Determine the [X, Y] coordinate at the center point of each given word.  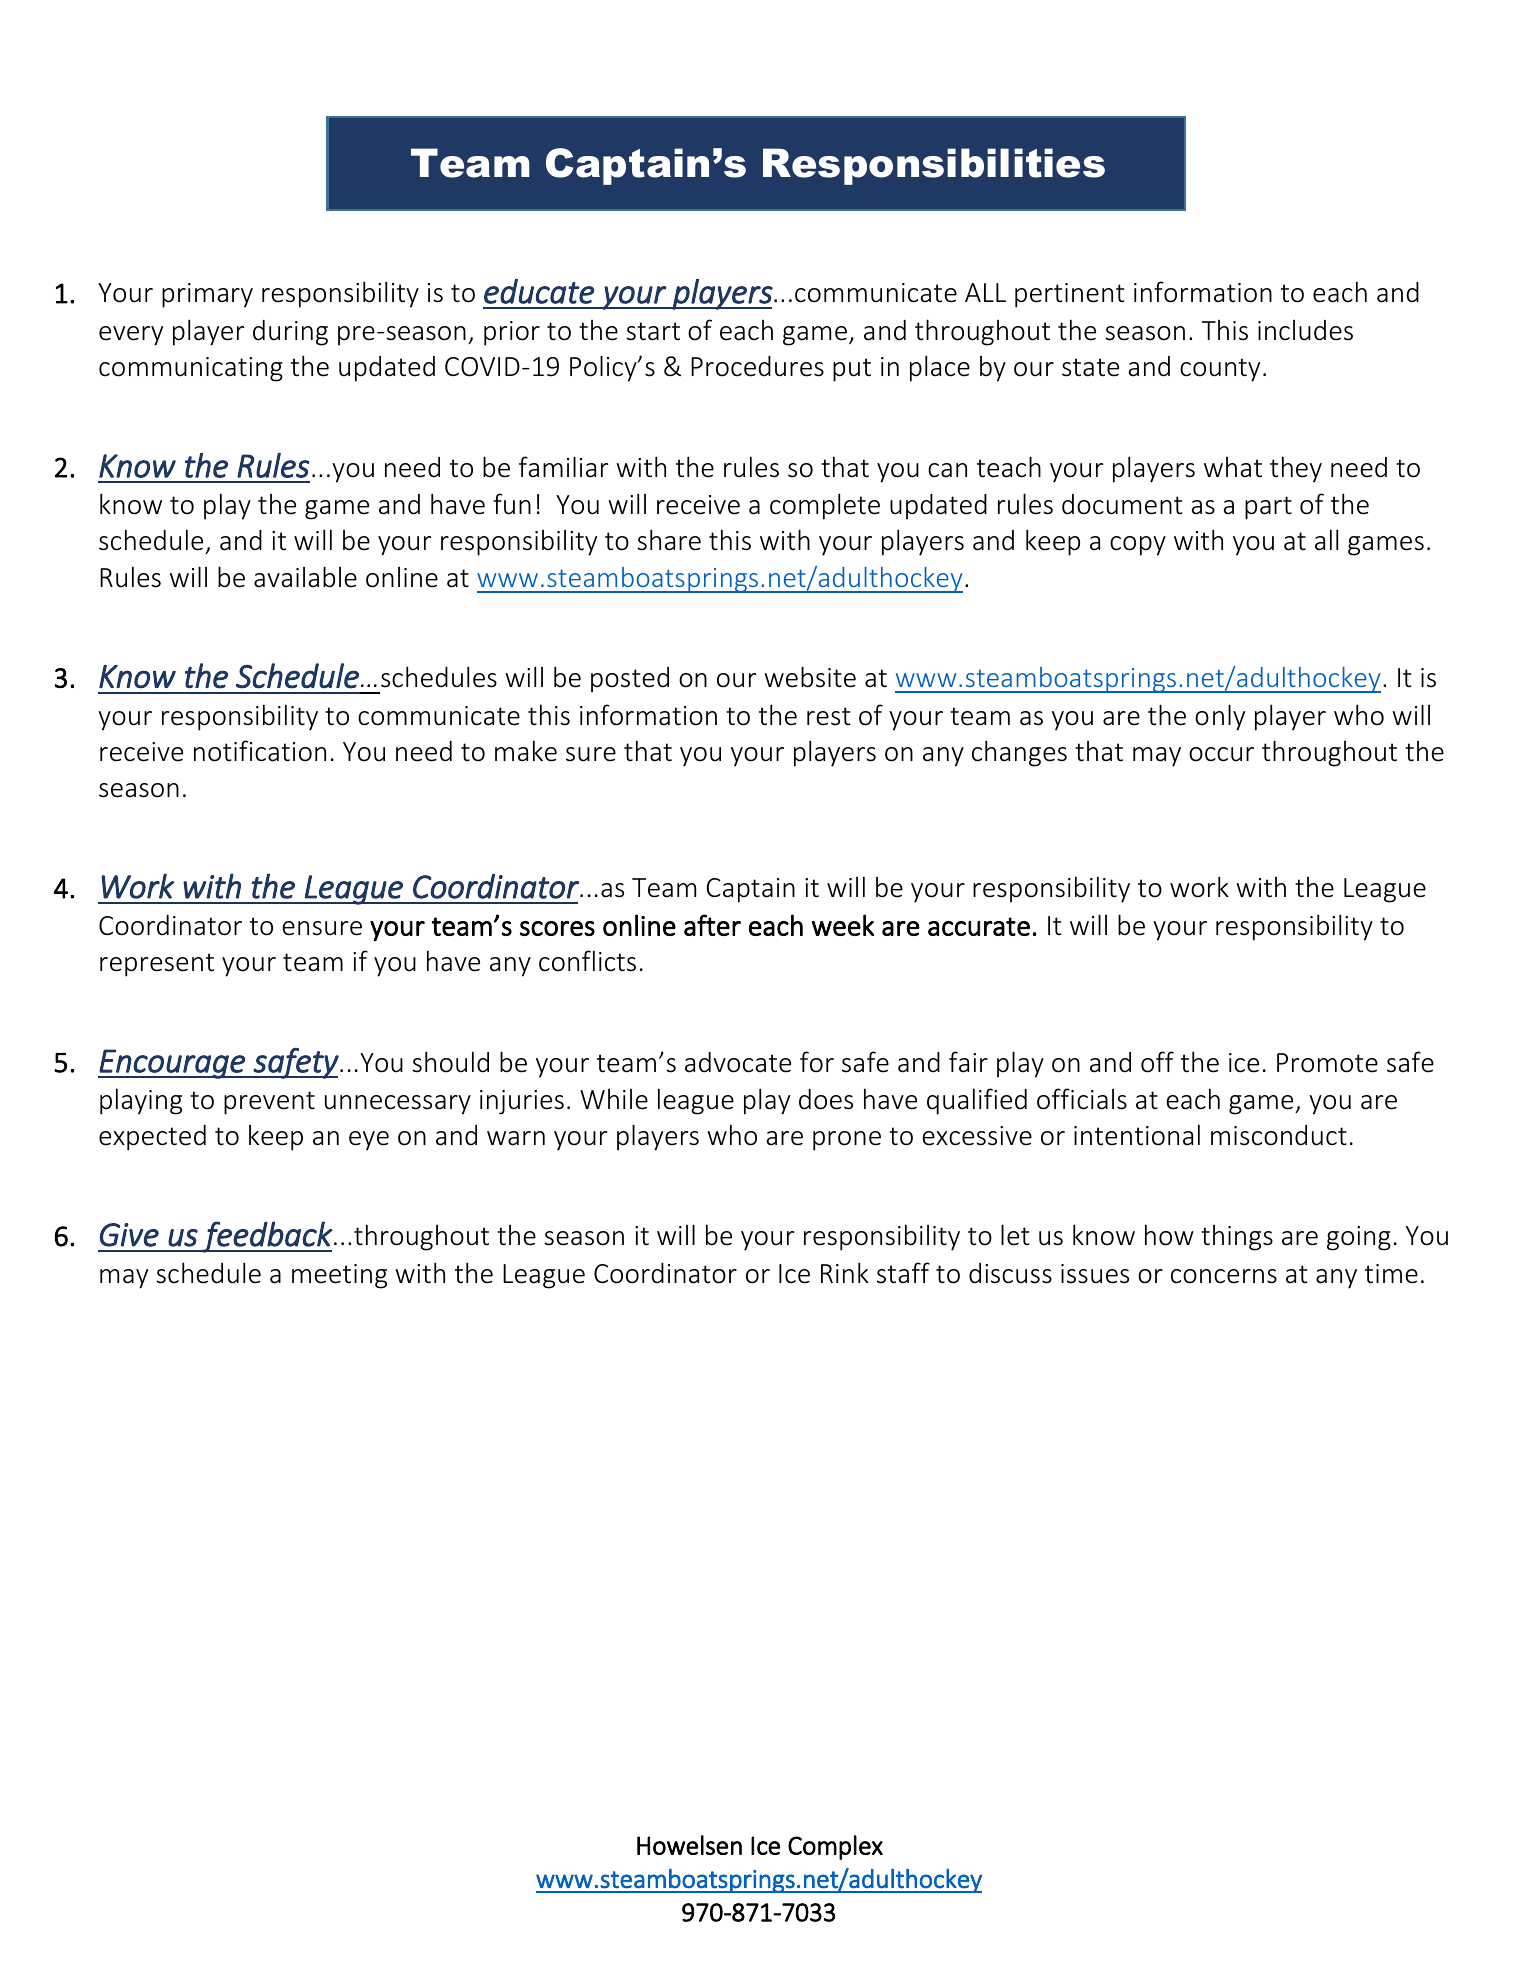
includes [1305, 330]
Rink [845, 1272]
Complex [835, 1847]
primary [207, 295]
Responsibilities [934, 166]
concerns [1224, 1276]
